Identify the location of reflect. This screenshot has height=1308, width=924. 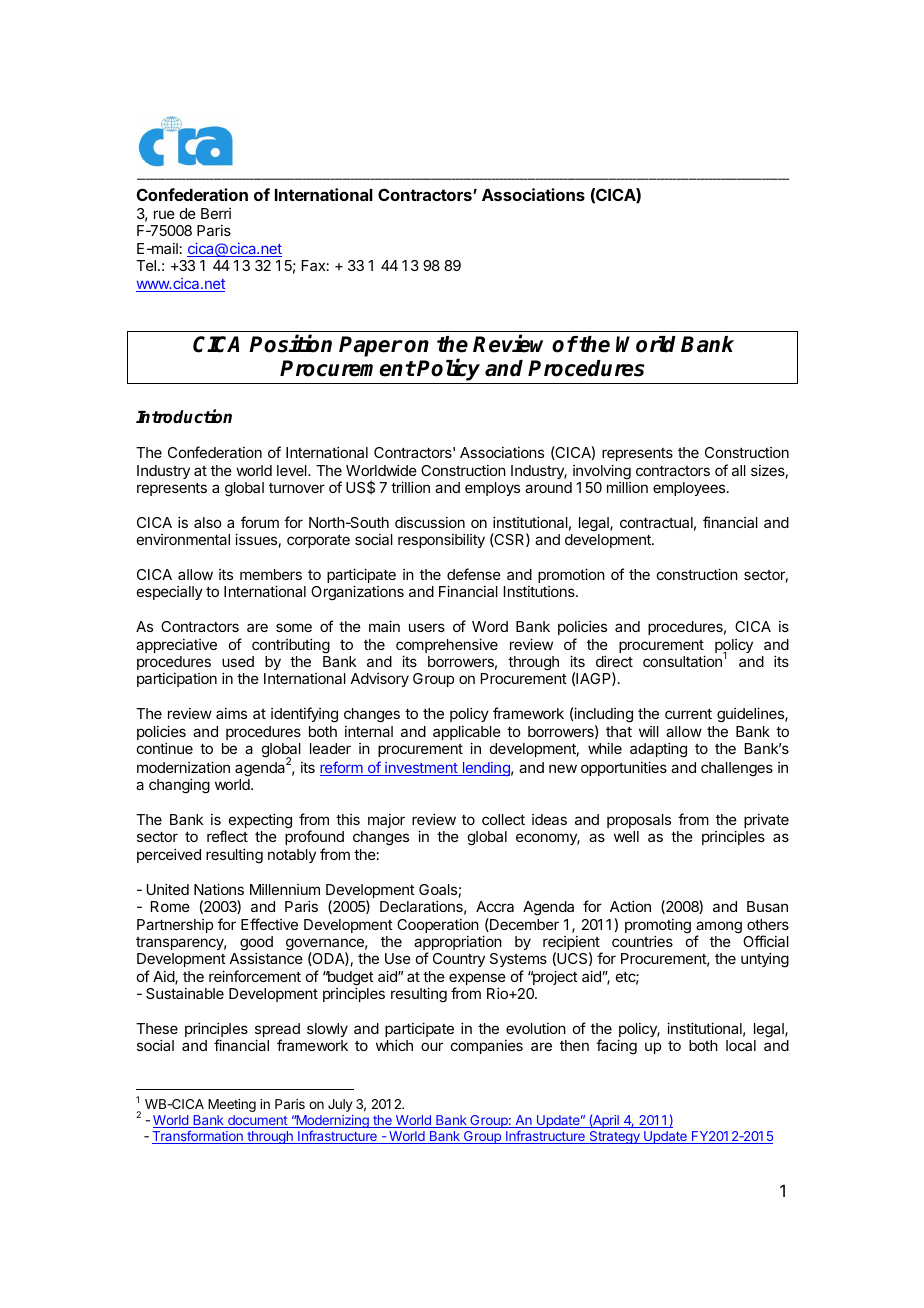
(227, 836).
